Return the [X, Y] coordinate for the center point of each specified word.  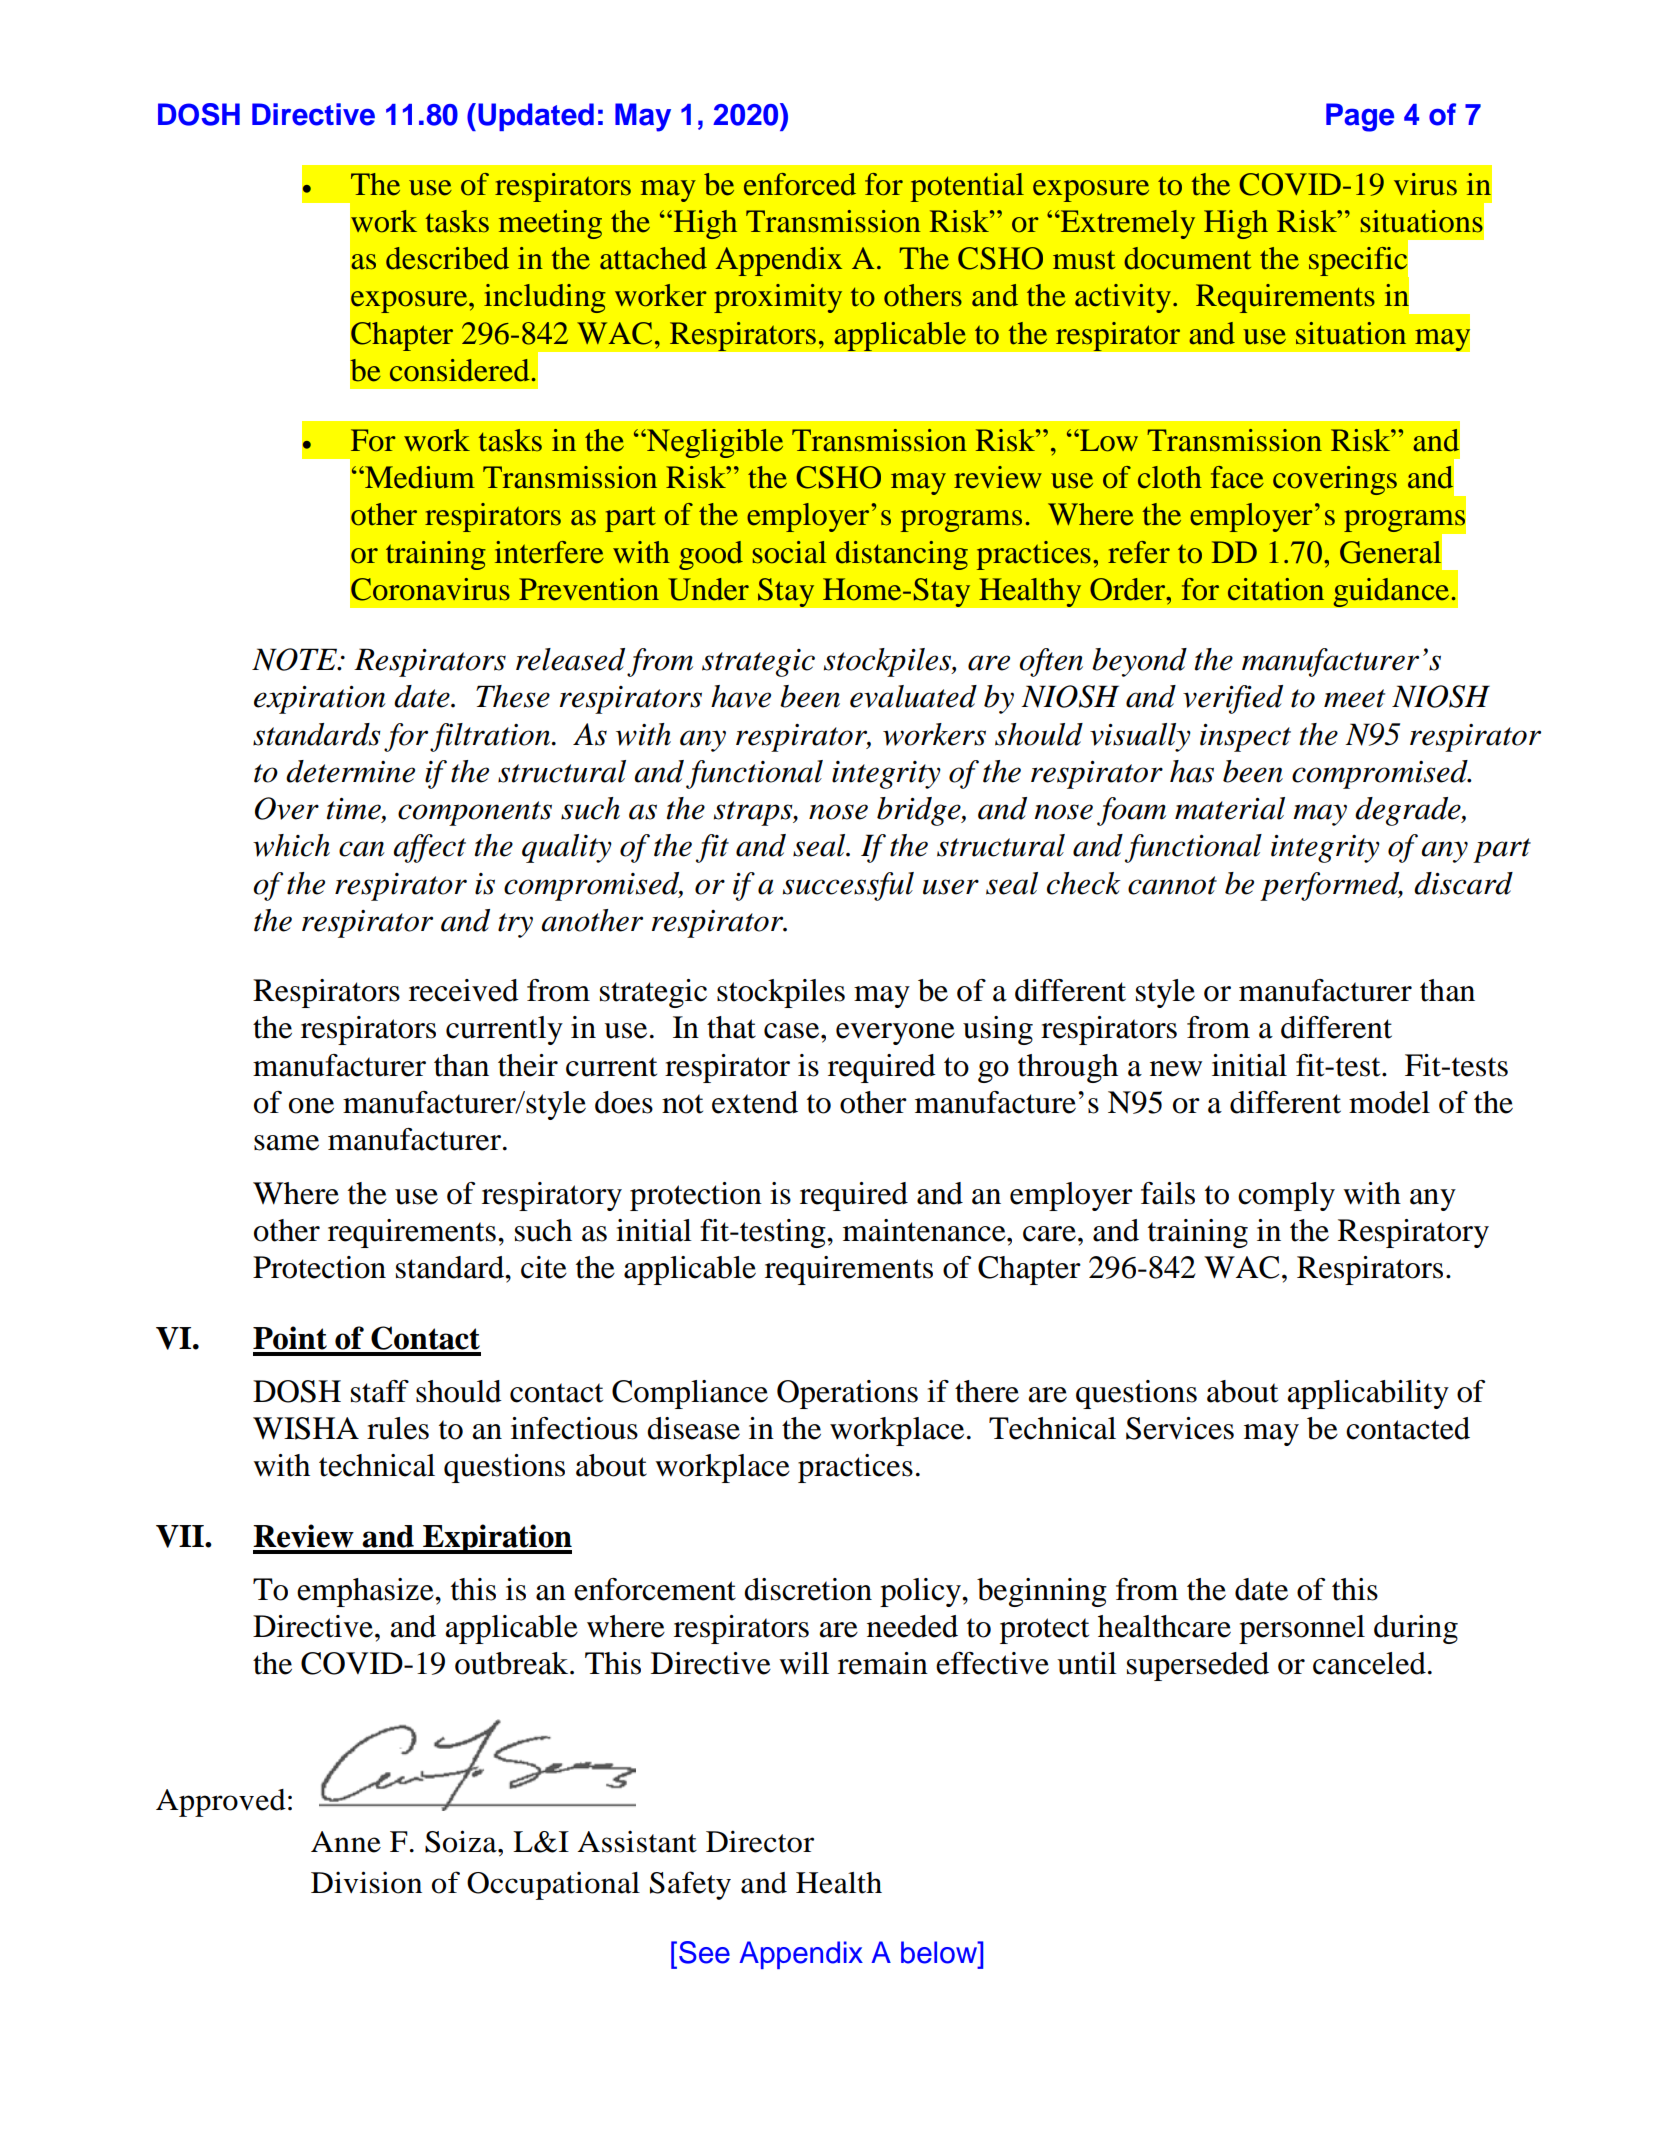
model [1389, 1102]
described [447, 258]
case [793, 1031]
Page [1360, 117]
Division [366, 1882]
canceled [1369, 1663]
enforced [800, 184]
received [464, 990]
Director [760, 1841]
